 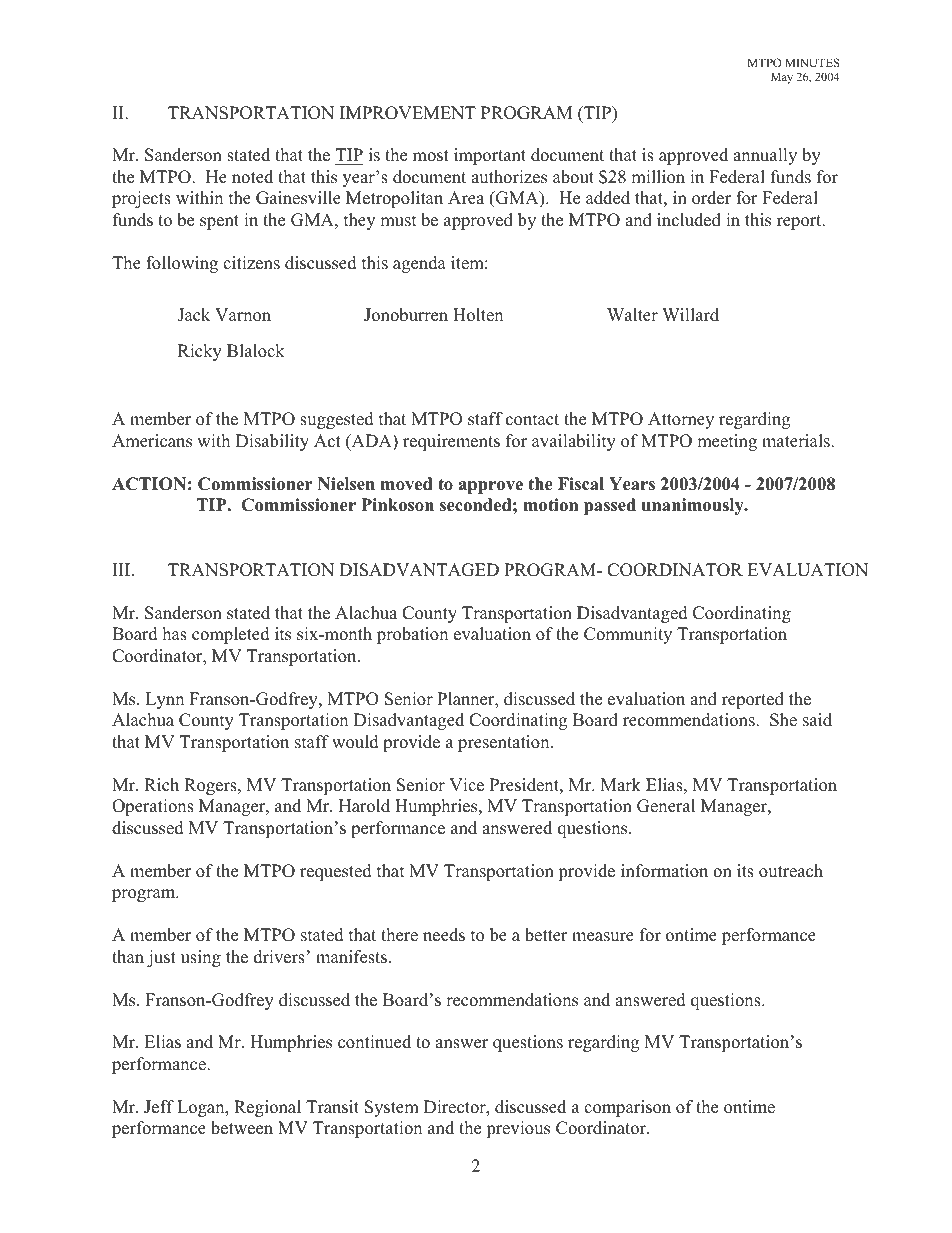 What do you see at coordinates (628, 635) in the screenshot?
I see `Community` at bounding box center [628, 635].
